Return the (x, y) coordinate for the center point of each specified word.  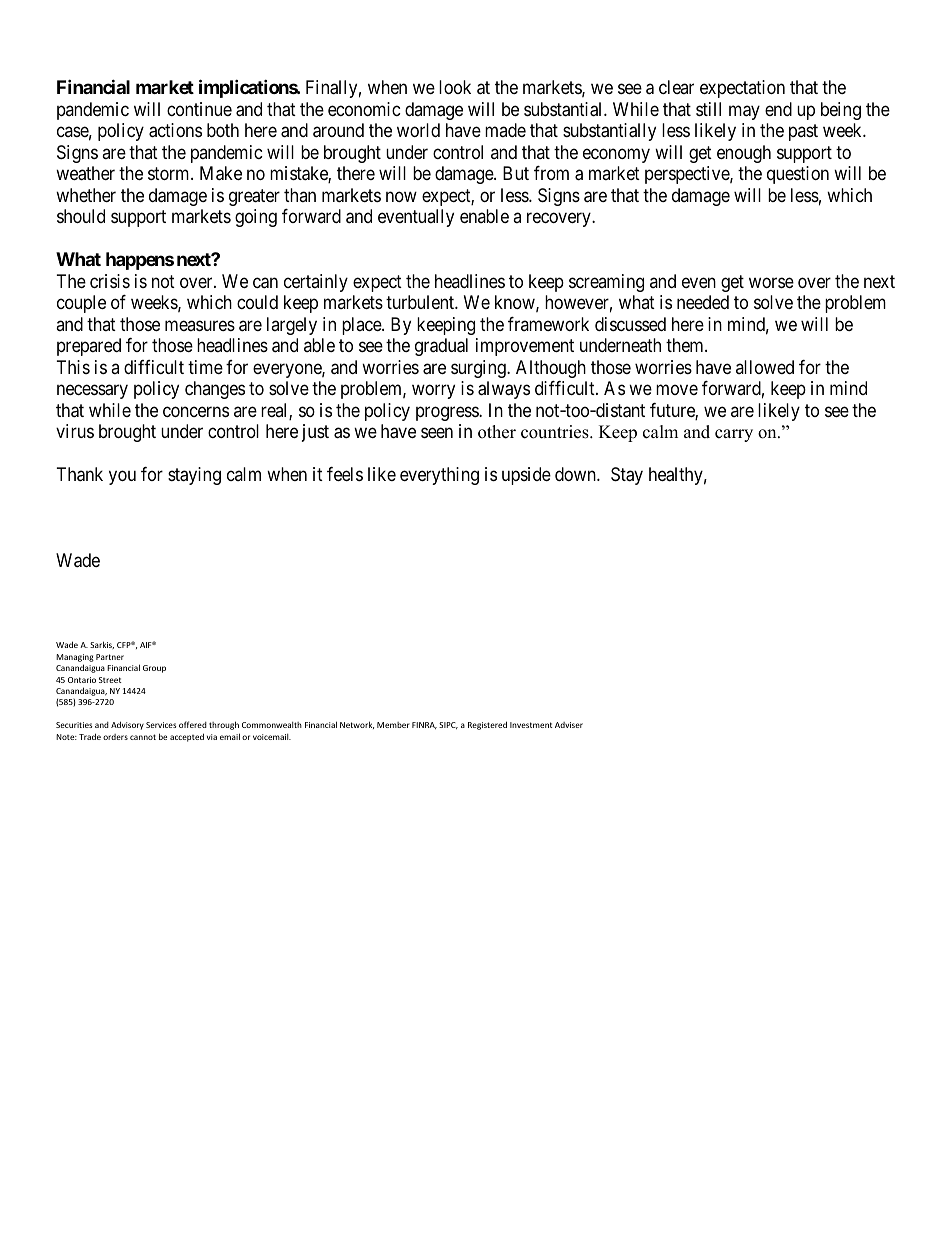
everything (439, 476)
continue (199, 109)
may (744, 112)
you (122, 478)
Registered (487, 725)
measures (200, 325)
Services (161, 725)
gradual (441, 347)
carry (734, 435)
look (455, 87)
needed (703, 302)
